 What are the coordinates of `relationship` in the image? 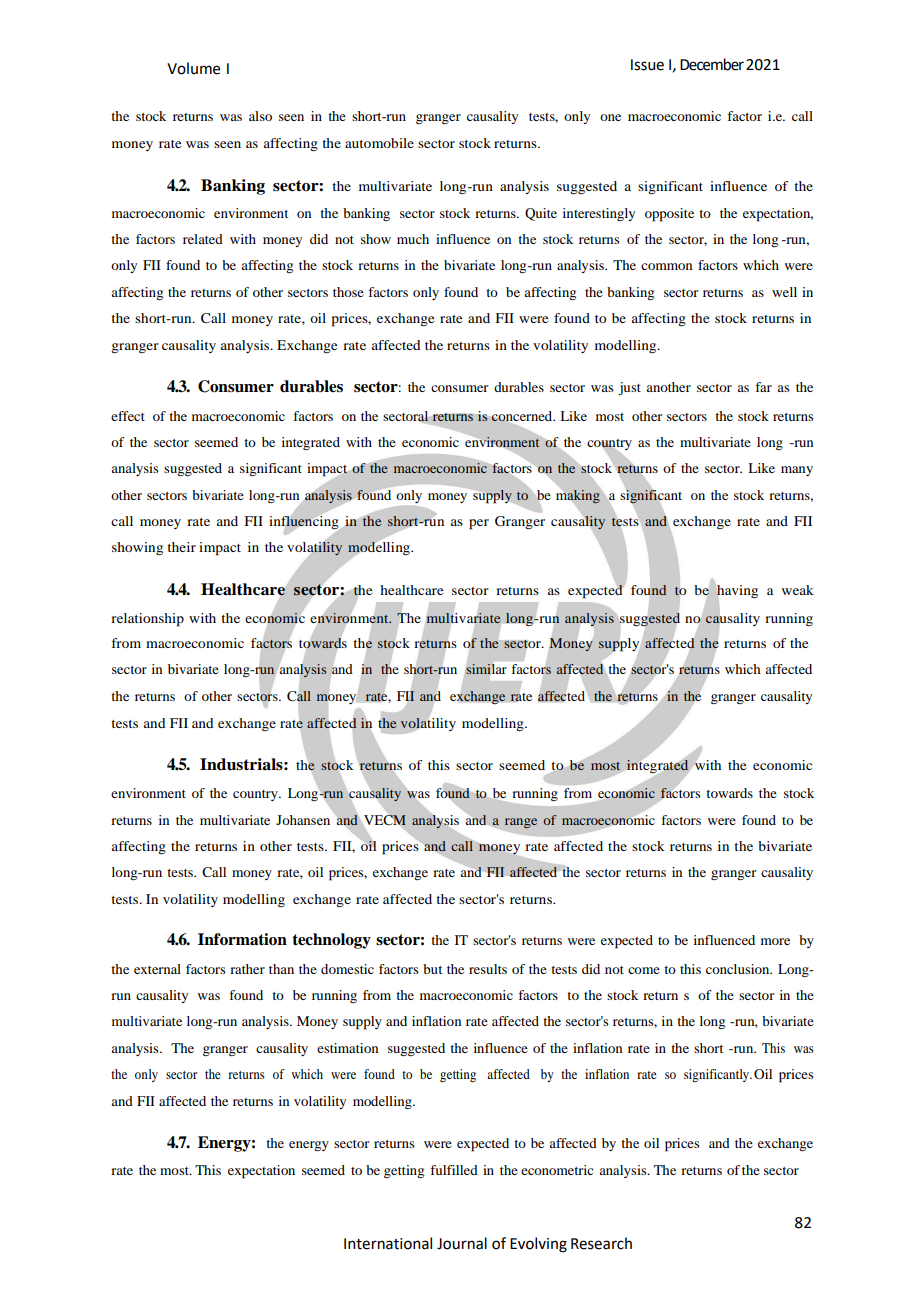 It's located at (147, 620).
